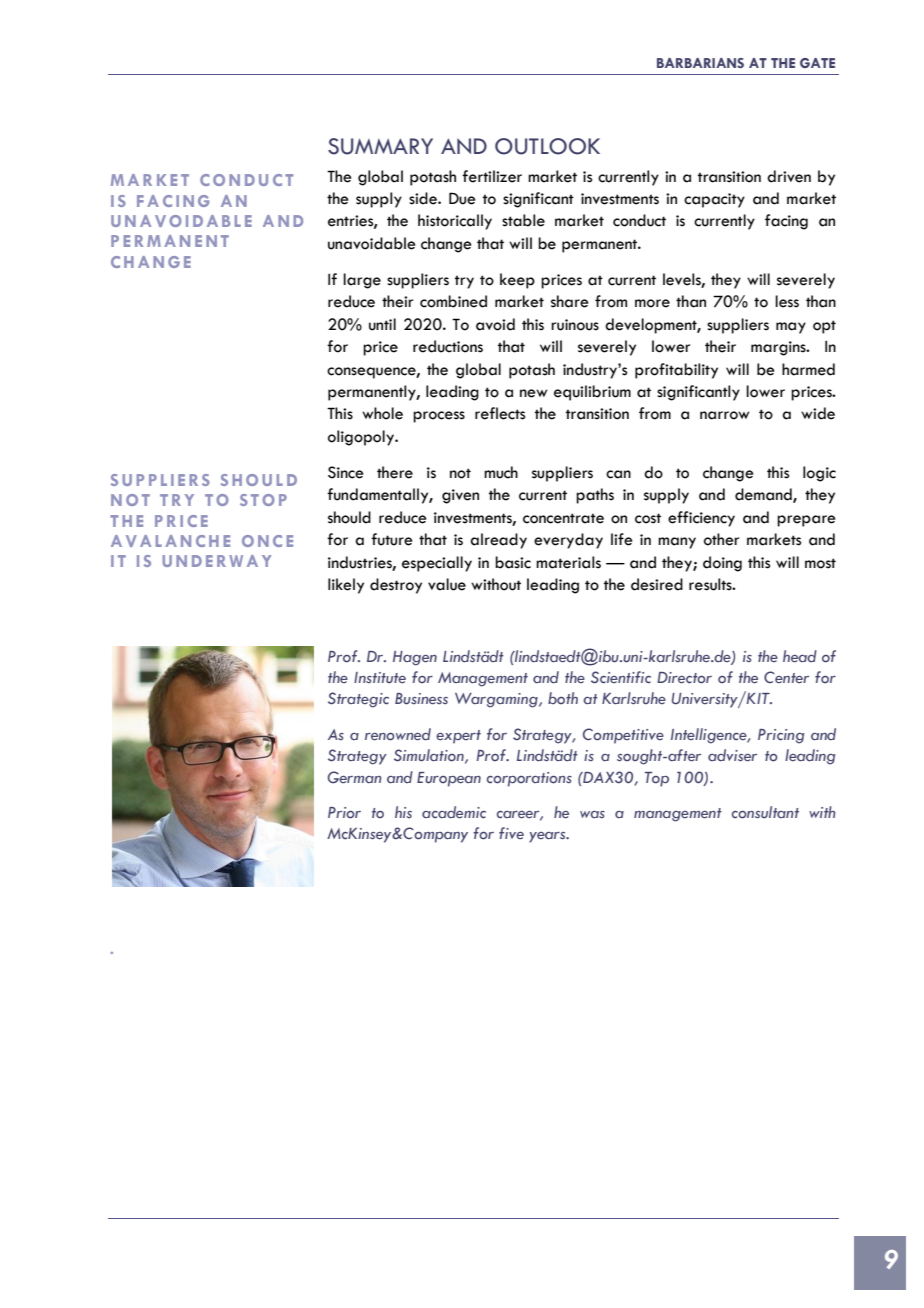  What do you see at coordinates (700, 63) in the document?
I see `BARBARIANS` at bounding box center [700, 63].
